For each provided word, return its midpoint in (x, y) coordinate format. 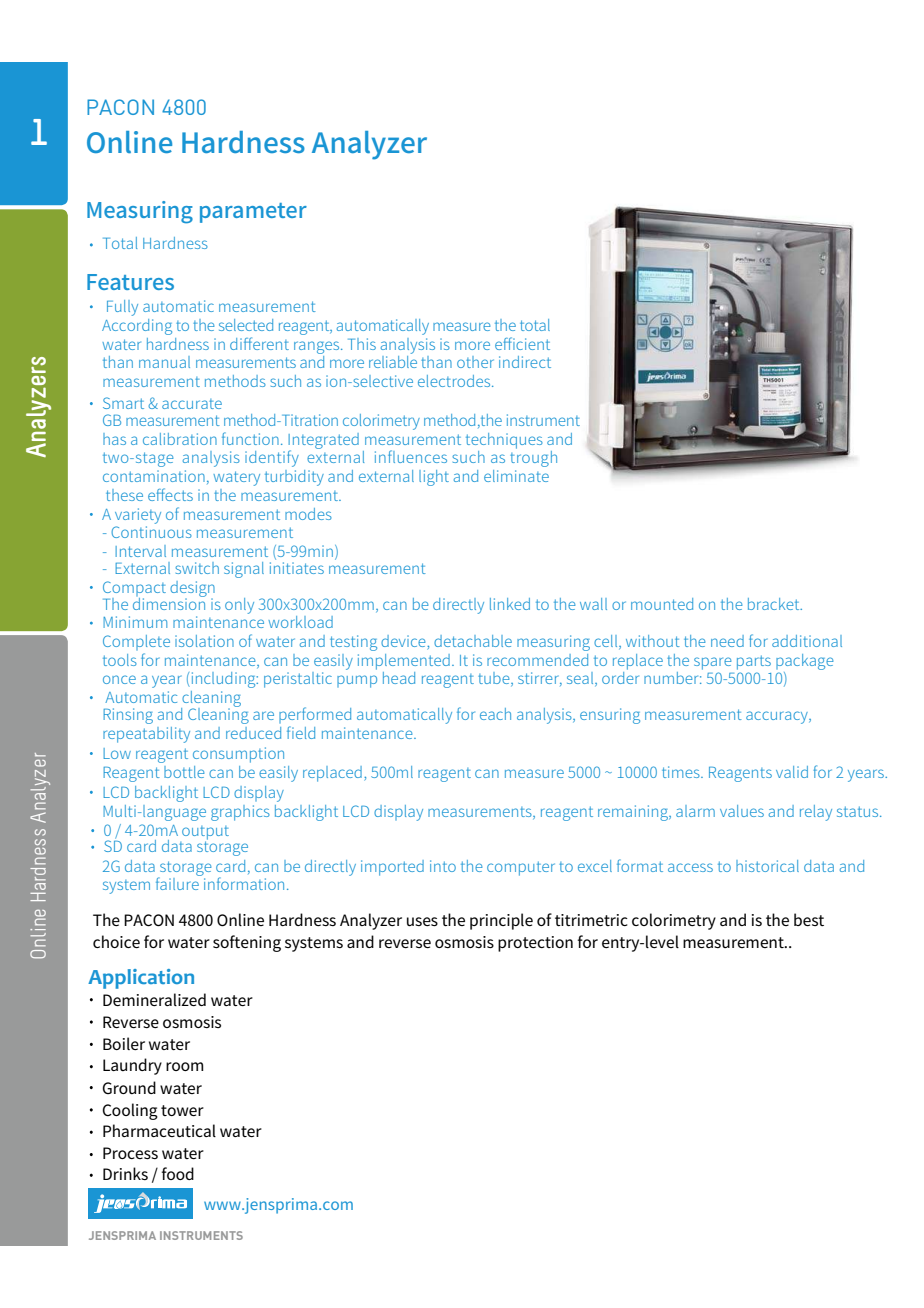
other (475, 362)
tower (182, 1110)
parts (754, 662)
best (809, 919)
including (223, 680)
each (495, 714)
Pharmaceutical (159, 1130)
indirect (525, 362)
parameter (253, 213)
